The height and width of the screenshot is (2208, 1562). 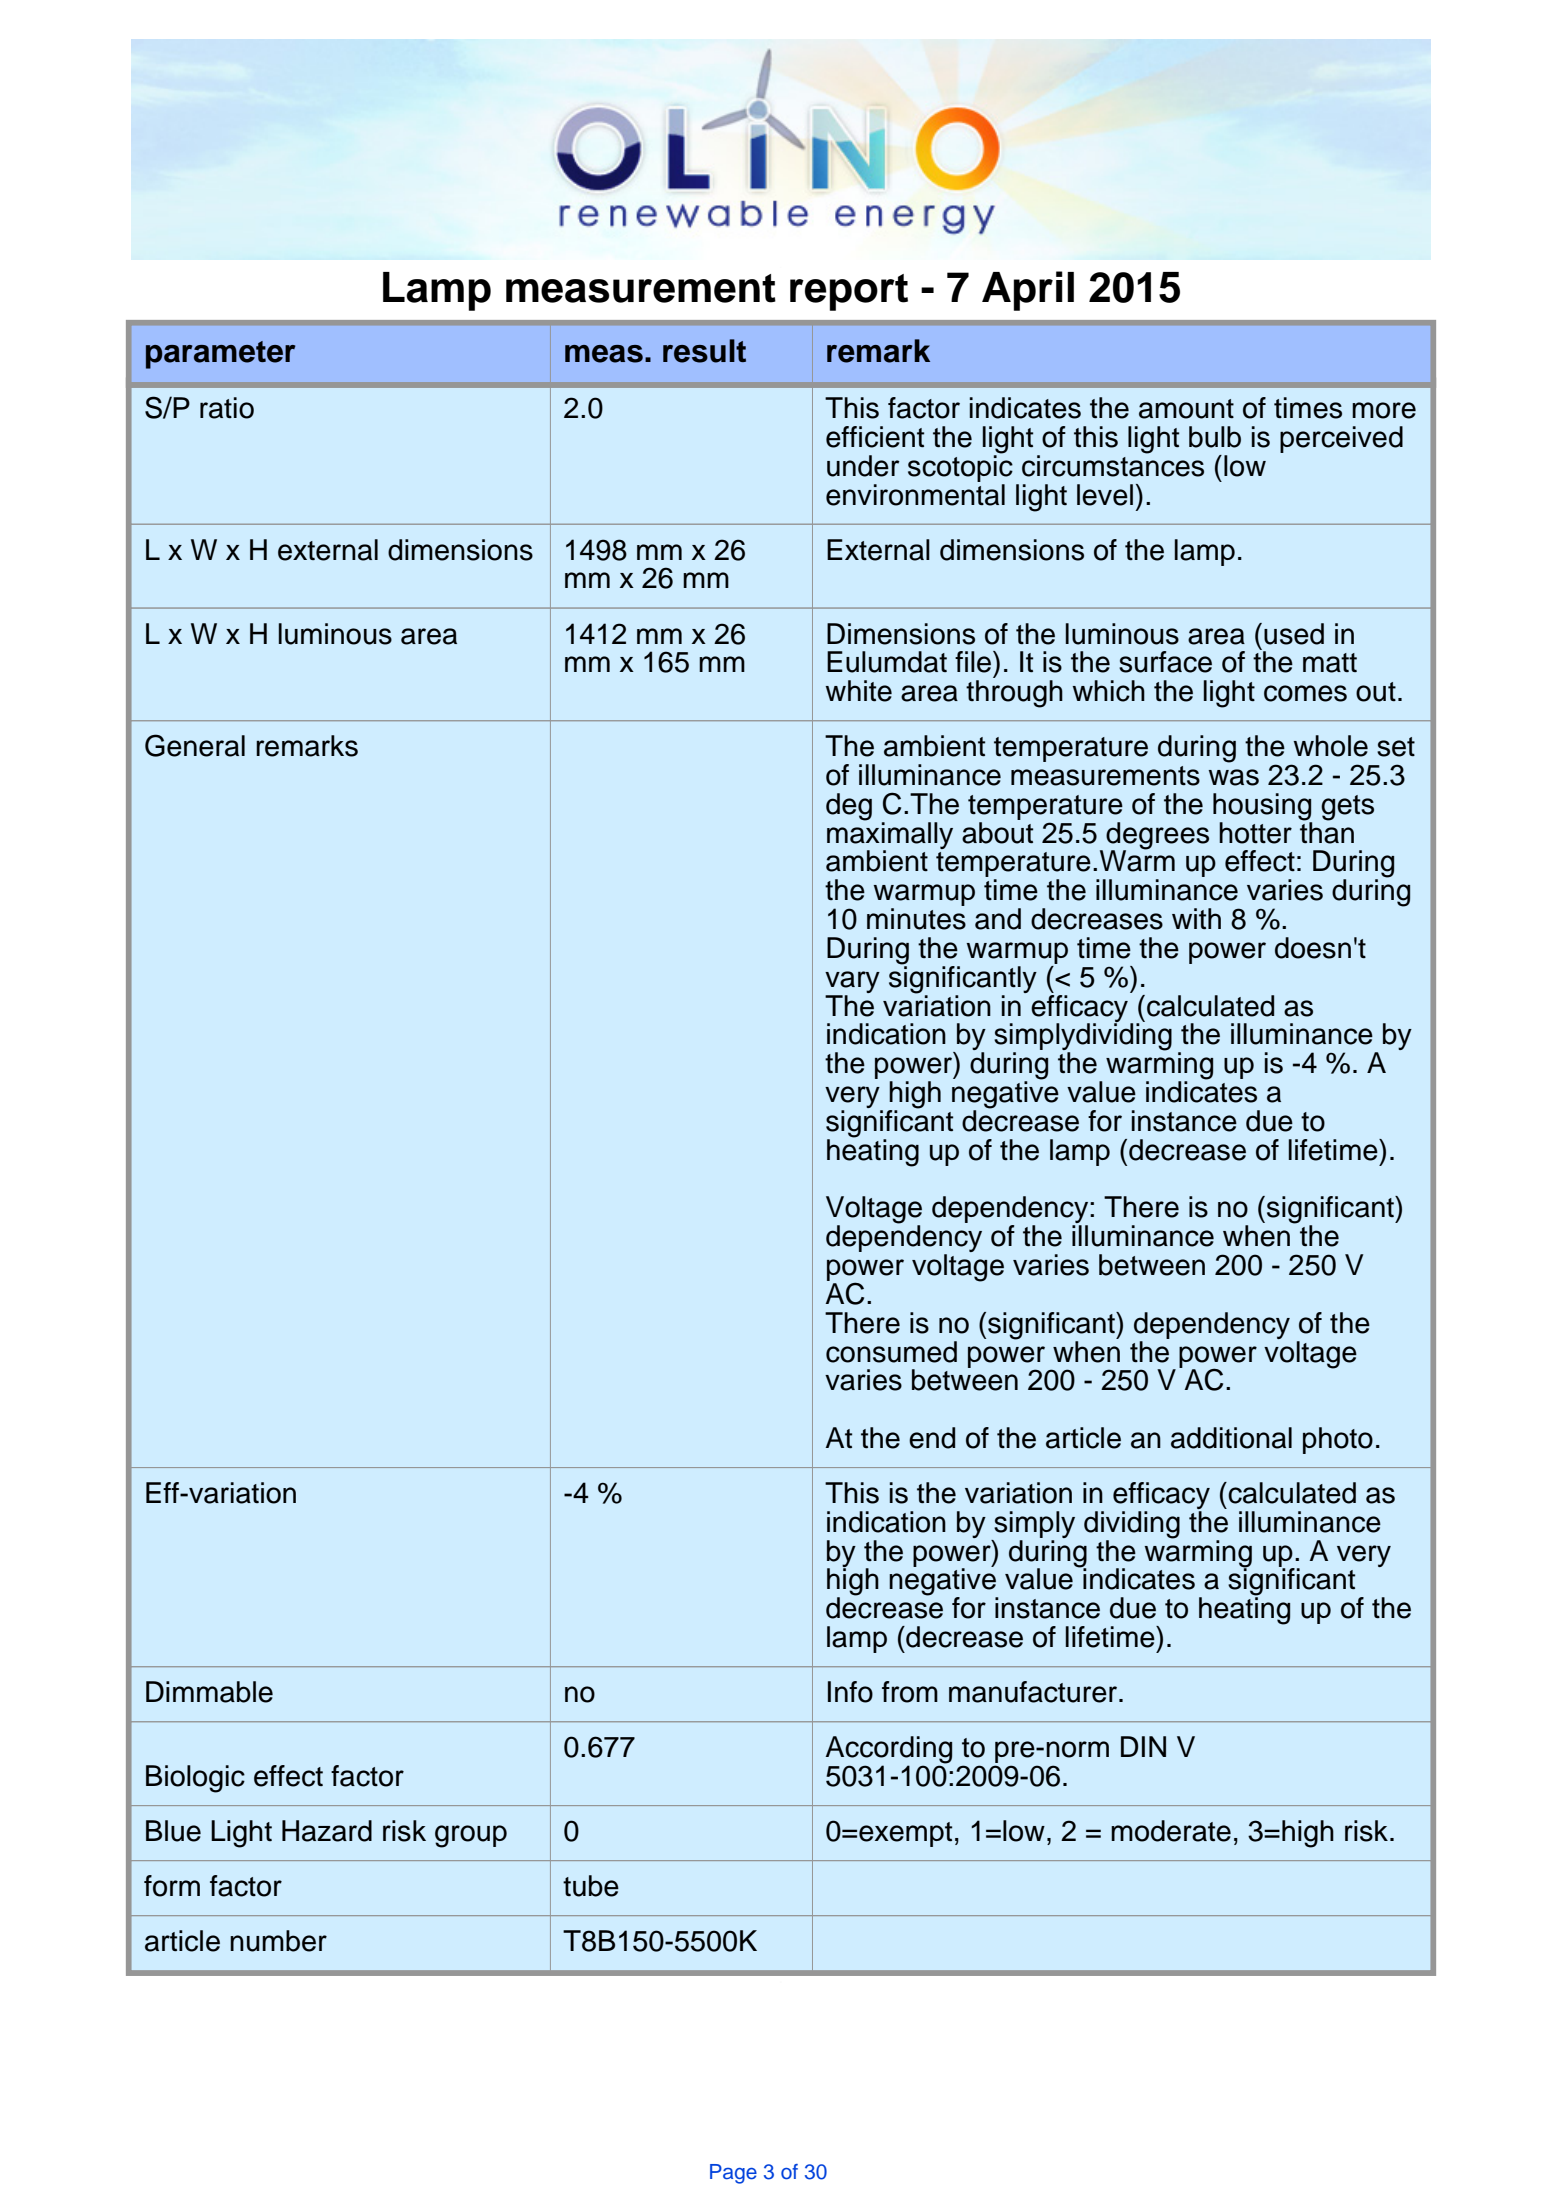 What do you see at coordinates (1231, 1438) in the screenshot?
I see `additional` at bounding box center [1231, 1438].
